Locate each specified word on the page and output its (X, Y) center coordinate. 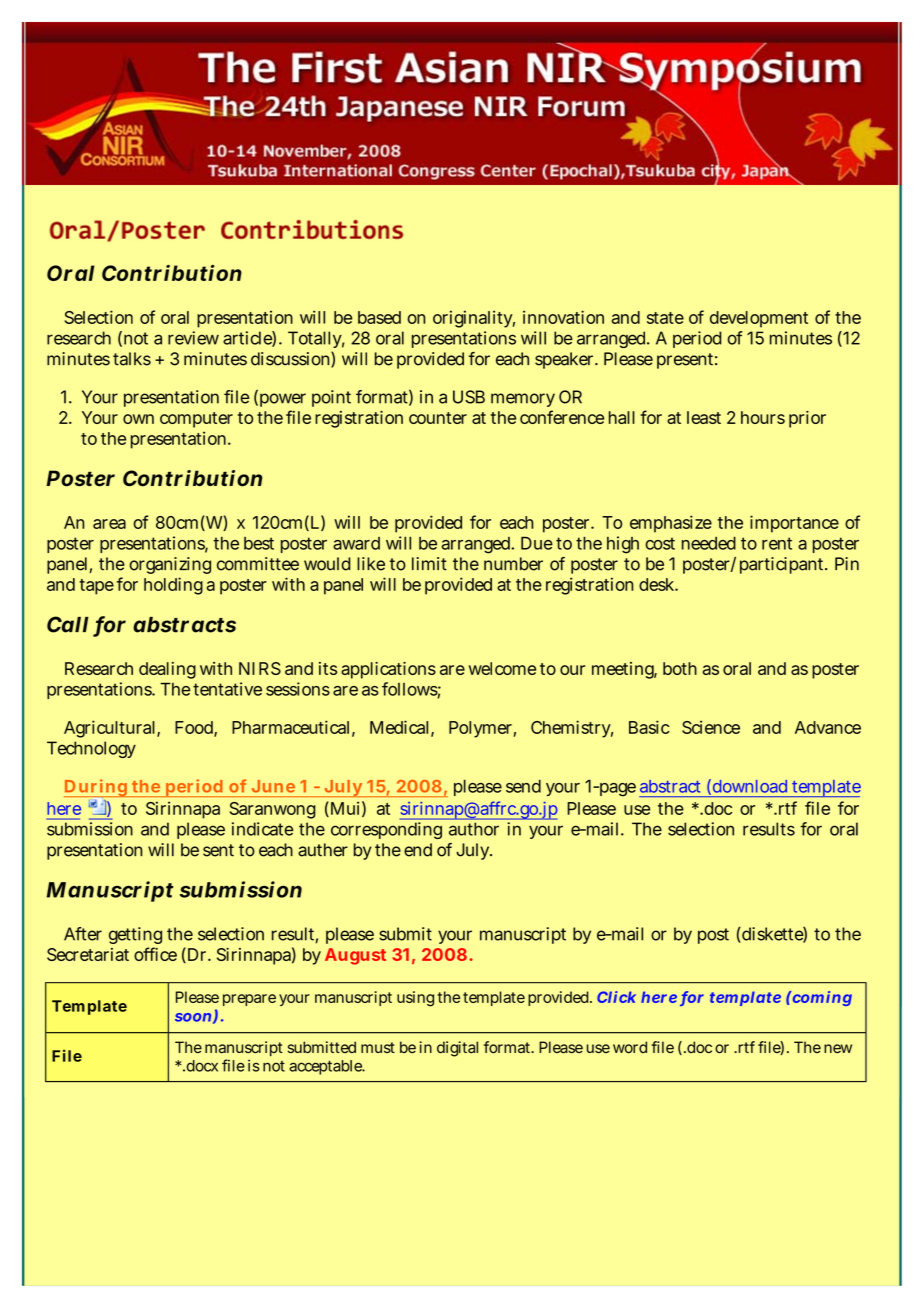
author (474, 829)
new (838, 1048)
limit (429, 564)
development (759, 319)
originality (474, 319)
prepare (249, 1000)
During (97, 788)
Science (711, 727)
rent (777, 543)
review (193, 338)
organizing (170, 565)
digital (457, 1049)
